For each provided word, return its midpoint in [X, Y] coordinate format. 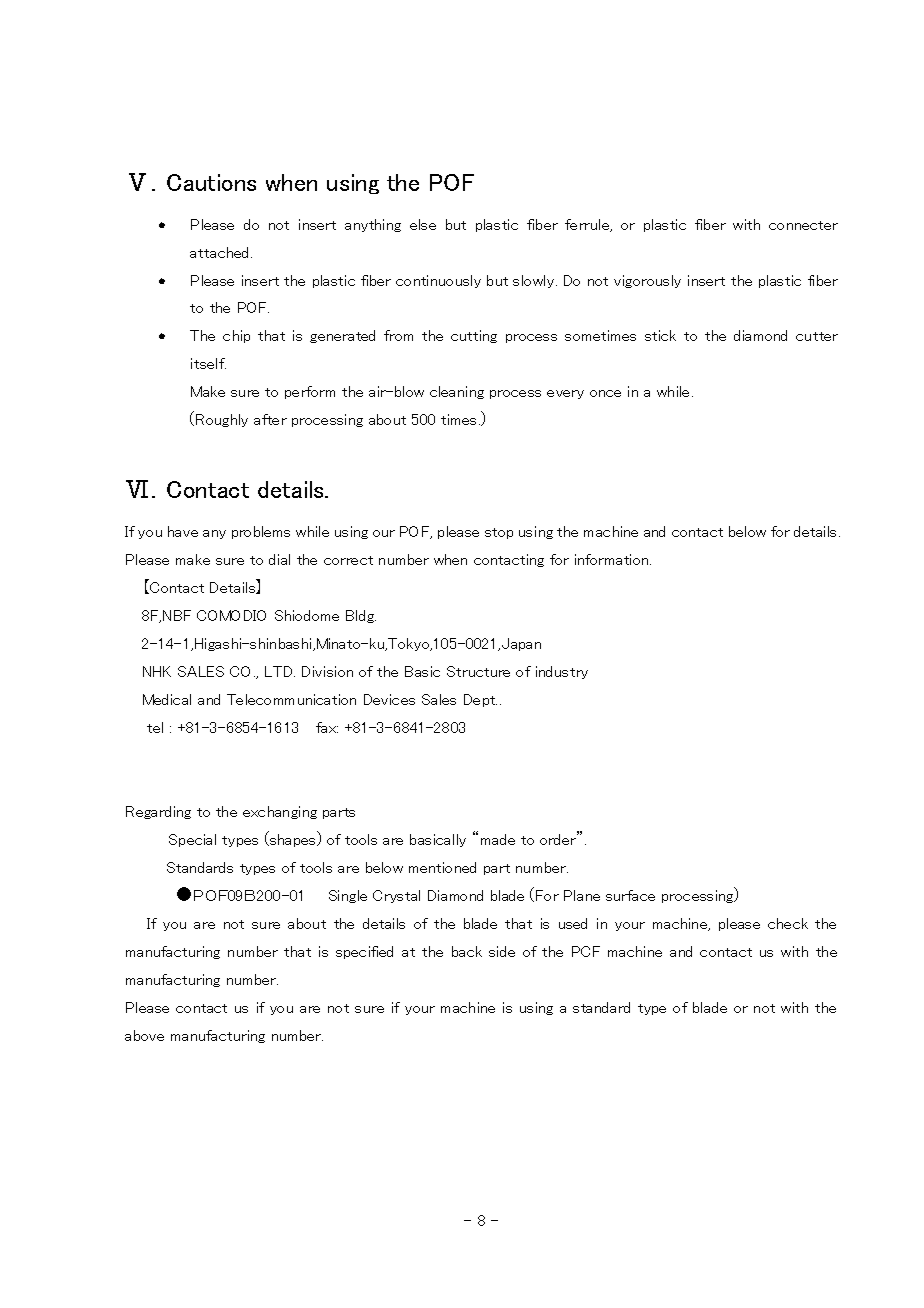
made [498, 839]
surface [630, 895]
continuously [438, 281]
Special [192, 840]
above [144, 1035]
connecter [803, 225]
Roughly [222, 420]
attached [221, 252]
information [613, 559]
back [467, 951]
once [605, 393]
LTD [280, 671]
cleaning [457, 392]
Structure [478, 671]
